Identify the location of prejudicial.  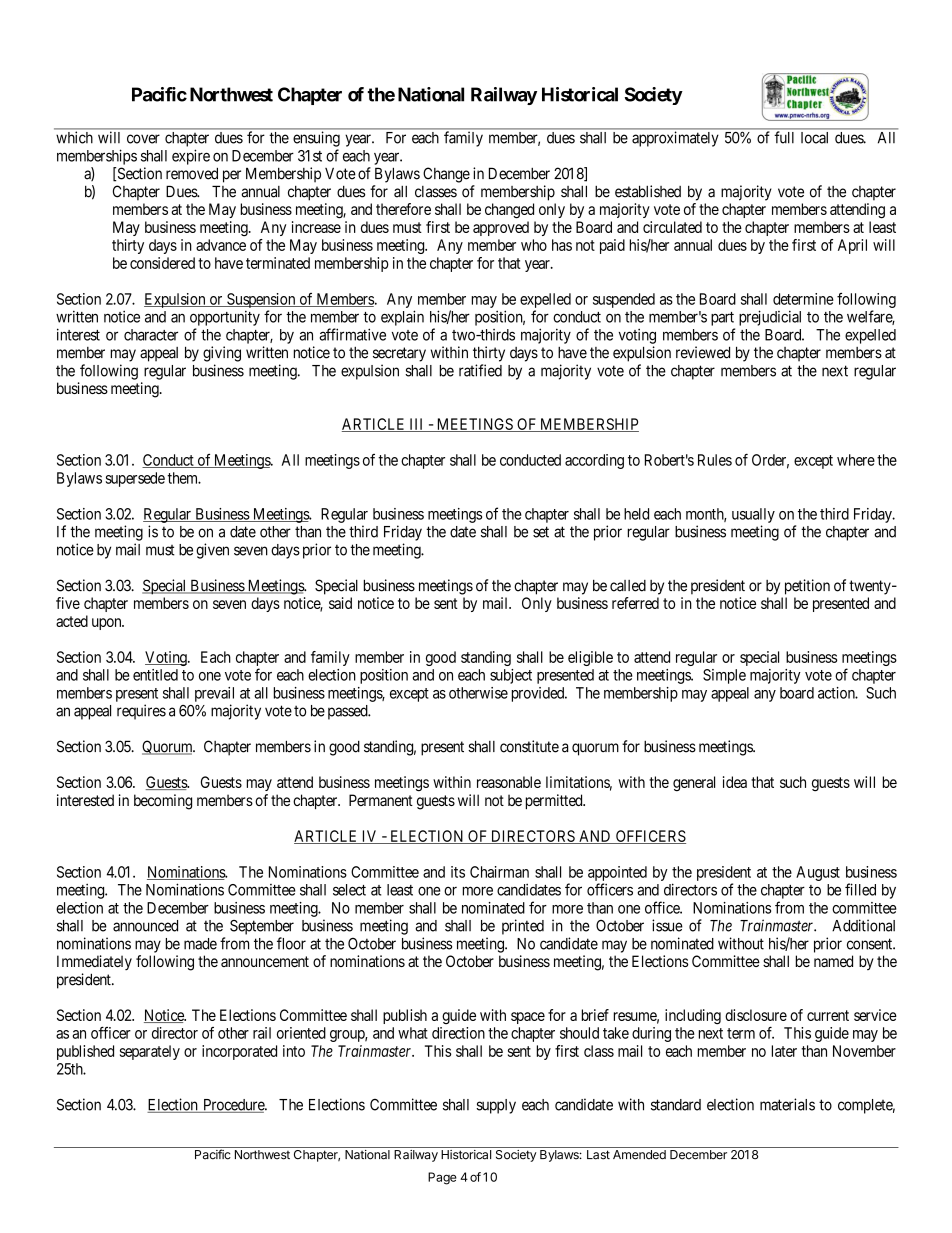
(770, 318).
